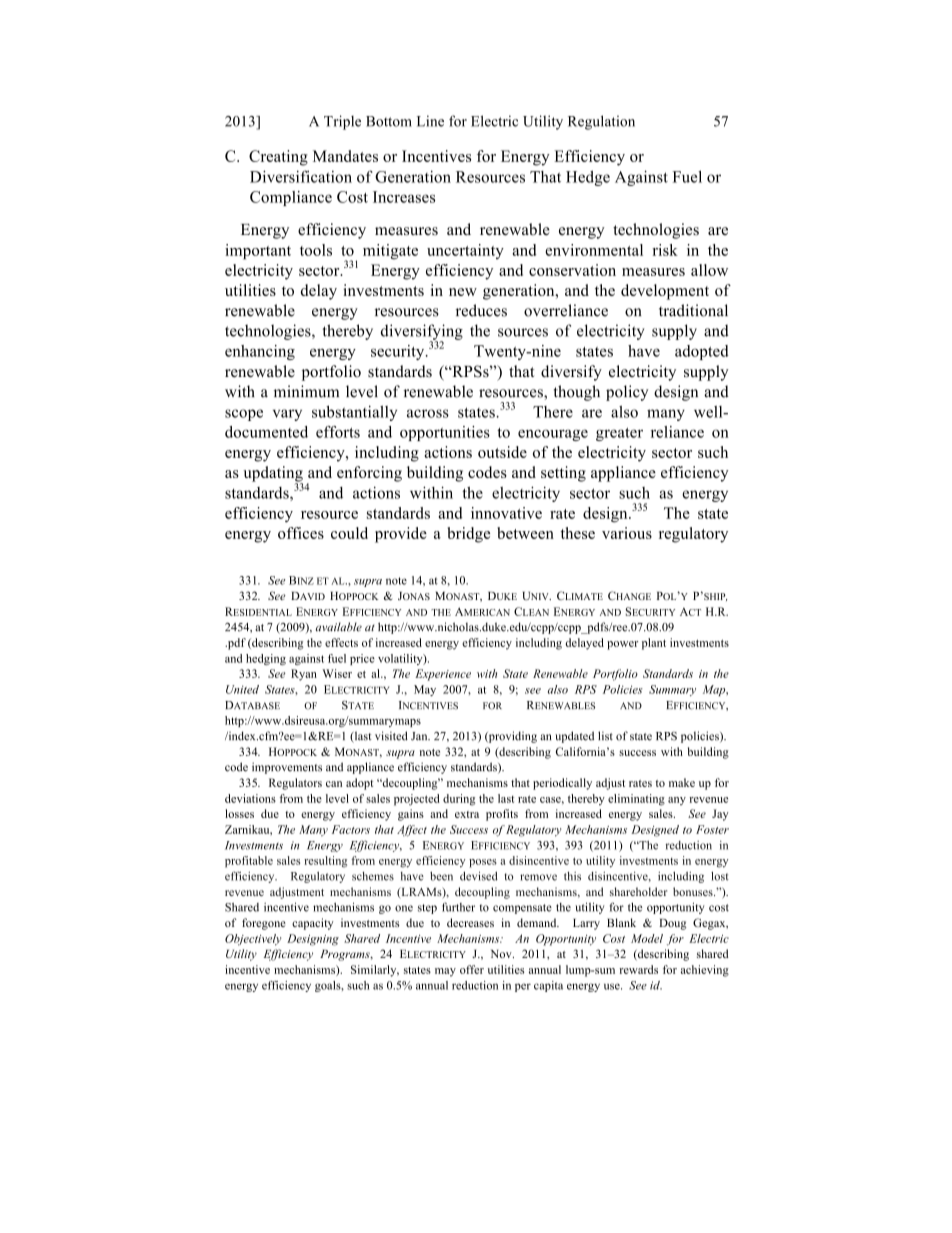 Image resolution: width=952 pixels, height=1233 pixels. What do you see at coordinates (430, 121) in the image?
I see `Line` at bounding box center [430, 121].
